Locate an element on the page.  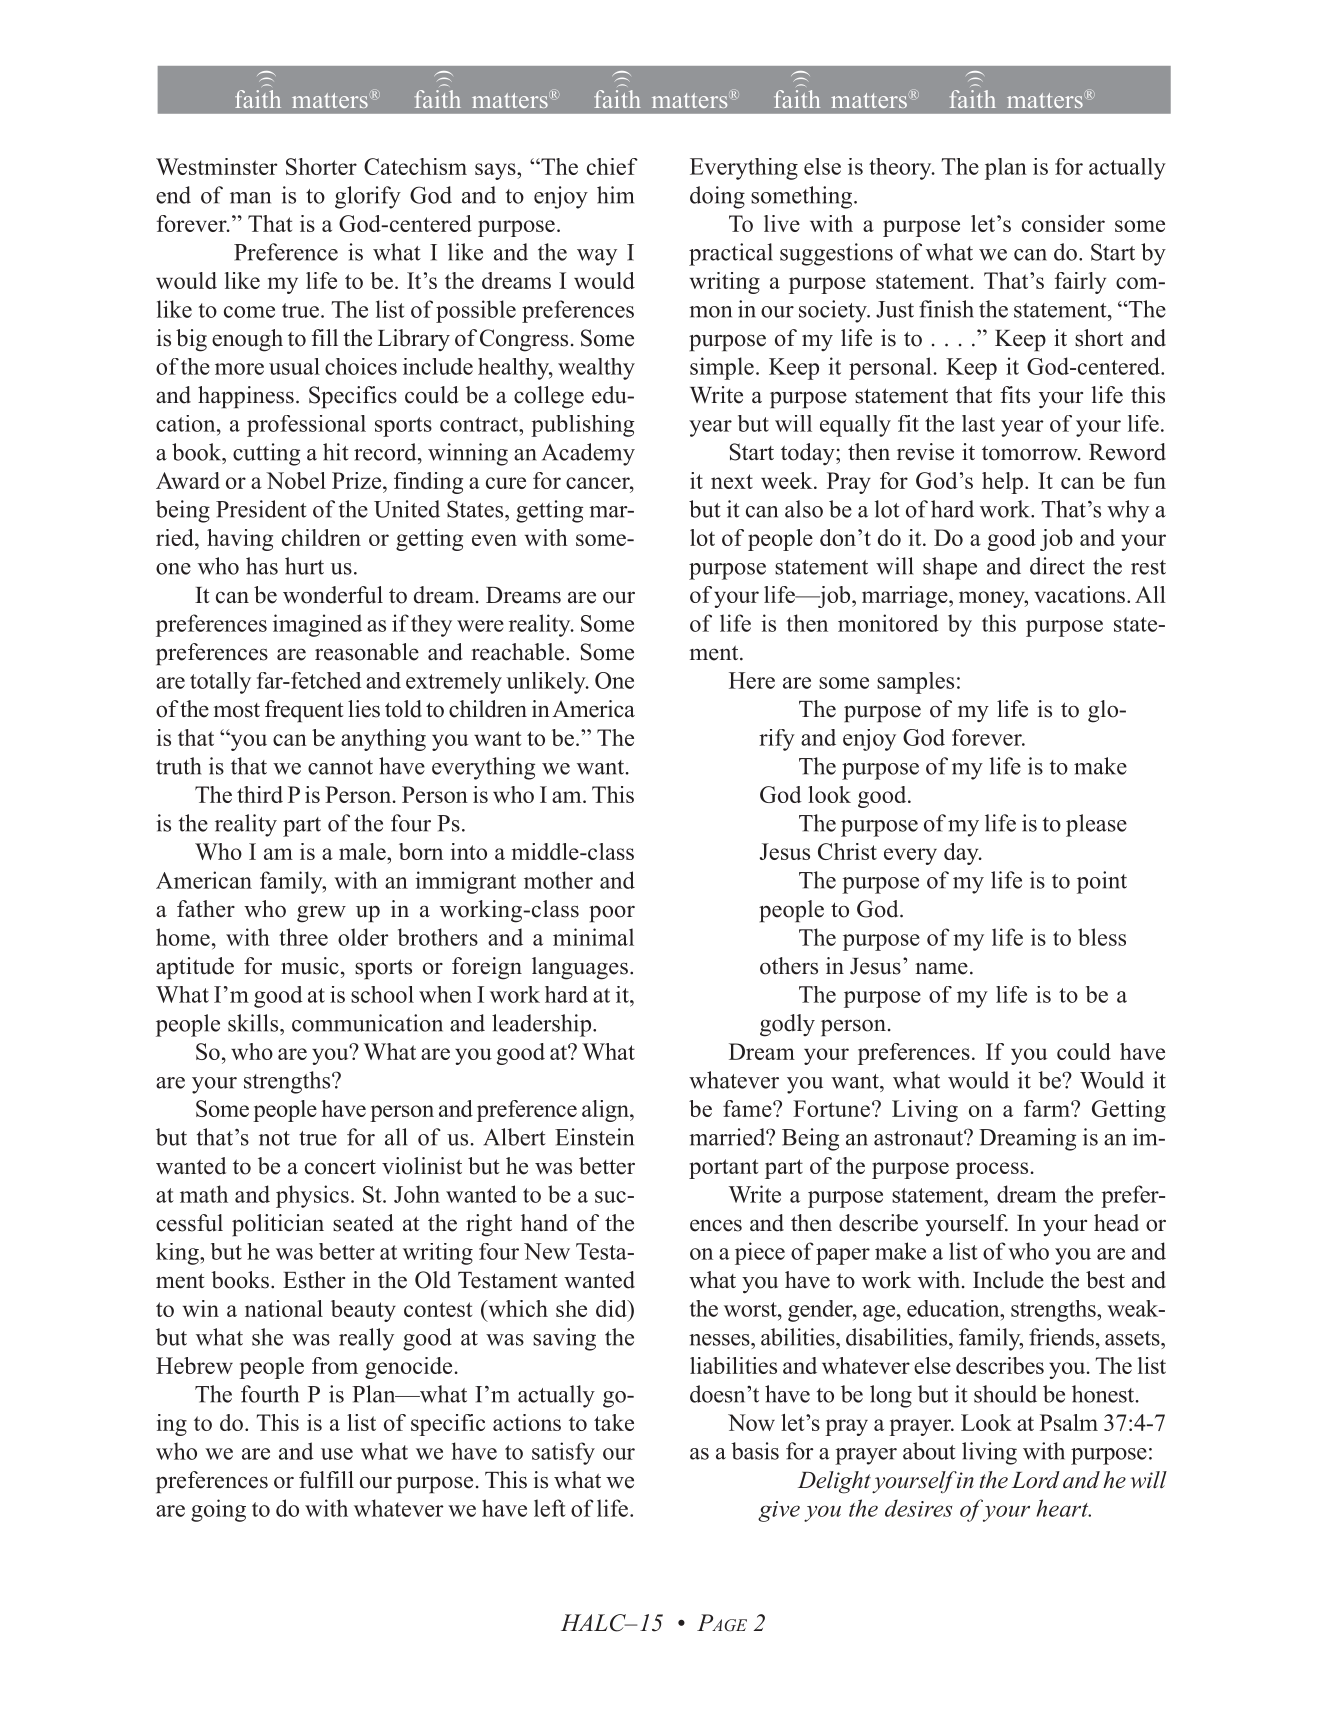
use is located at coordinates (337, 1454).
